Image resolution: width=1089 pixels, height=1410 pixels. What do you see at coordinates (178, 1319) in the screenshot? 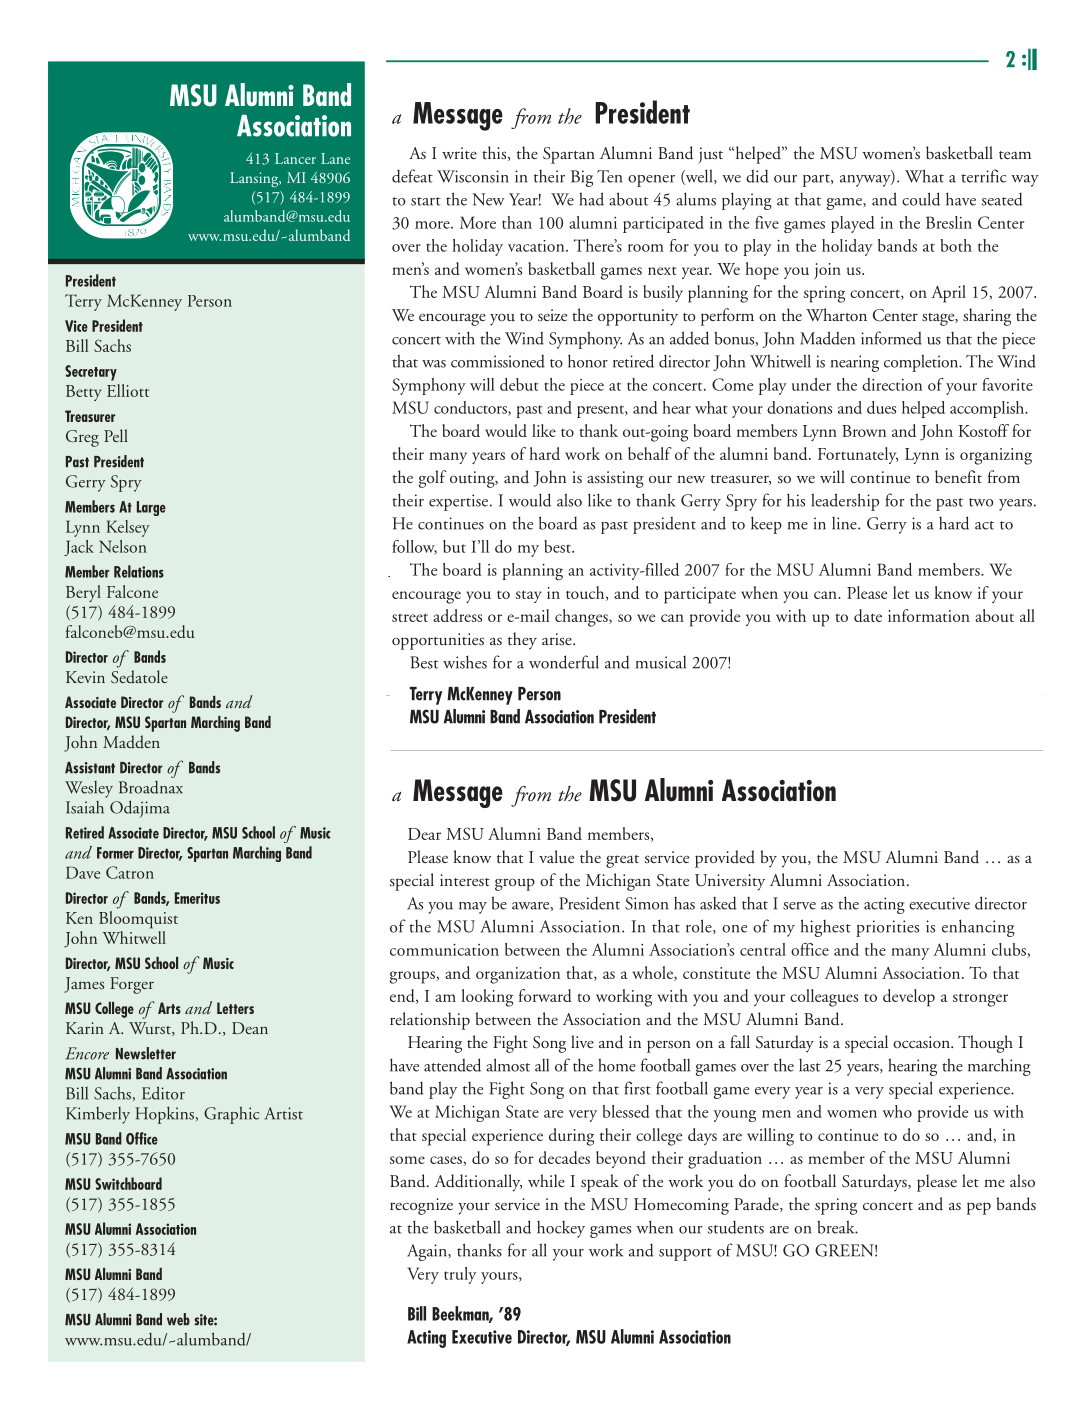
I see `web` at bounding box center [178, 1319].
